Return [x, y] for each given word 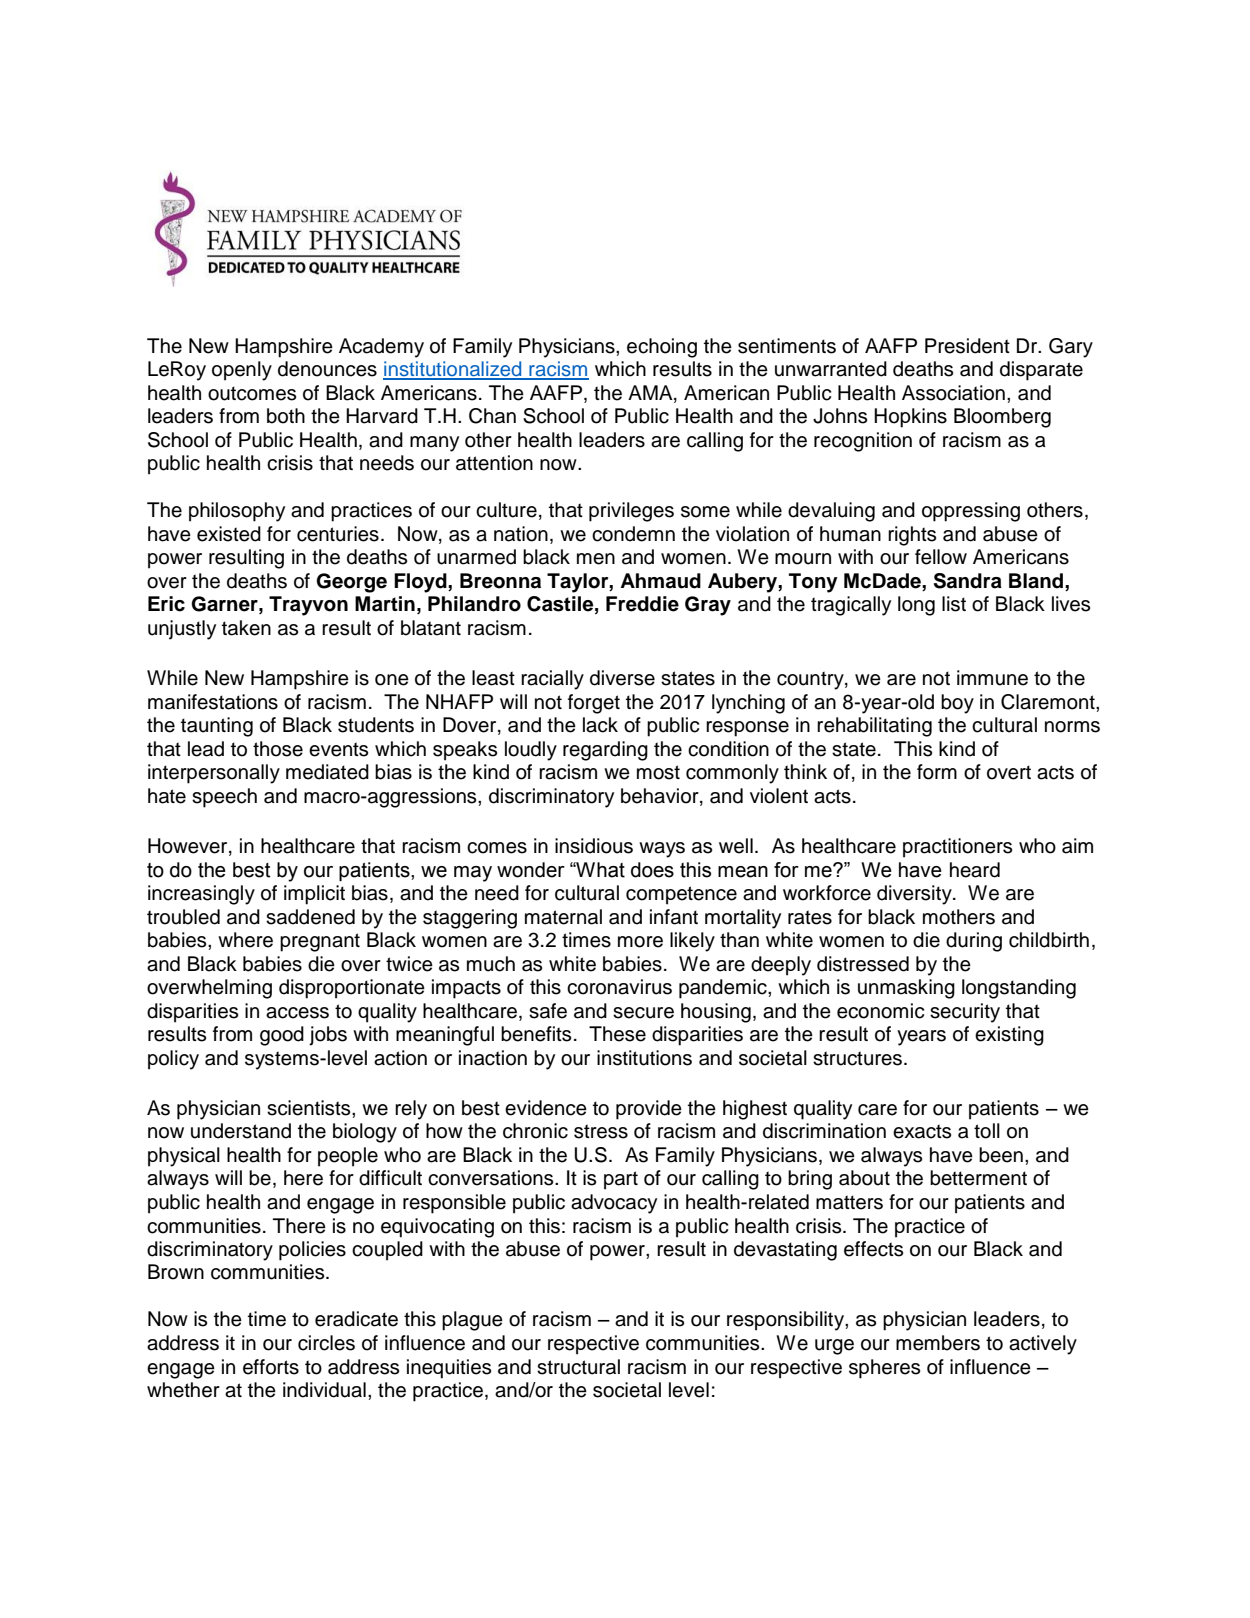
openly [242, 371]
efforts [271, 1367]
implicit [314, 895]
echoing [662, 348]
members [938, 1343]
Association [953, 393]
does [652, 870]
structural [578, 1367]
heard [975, 870]
